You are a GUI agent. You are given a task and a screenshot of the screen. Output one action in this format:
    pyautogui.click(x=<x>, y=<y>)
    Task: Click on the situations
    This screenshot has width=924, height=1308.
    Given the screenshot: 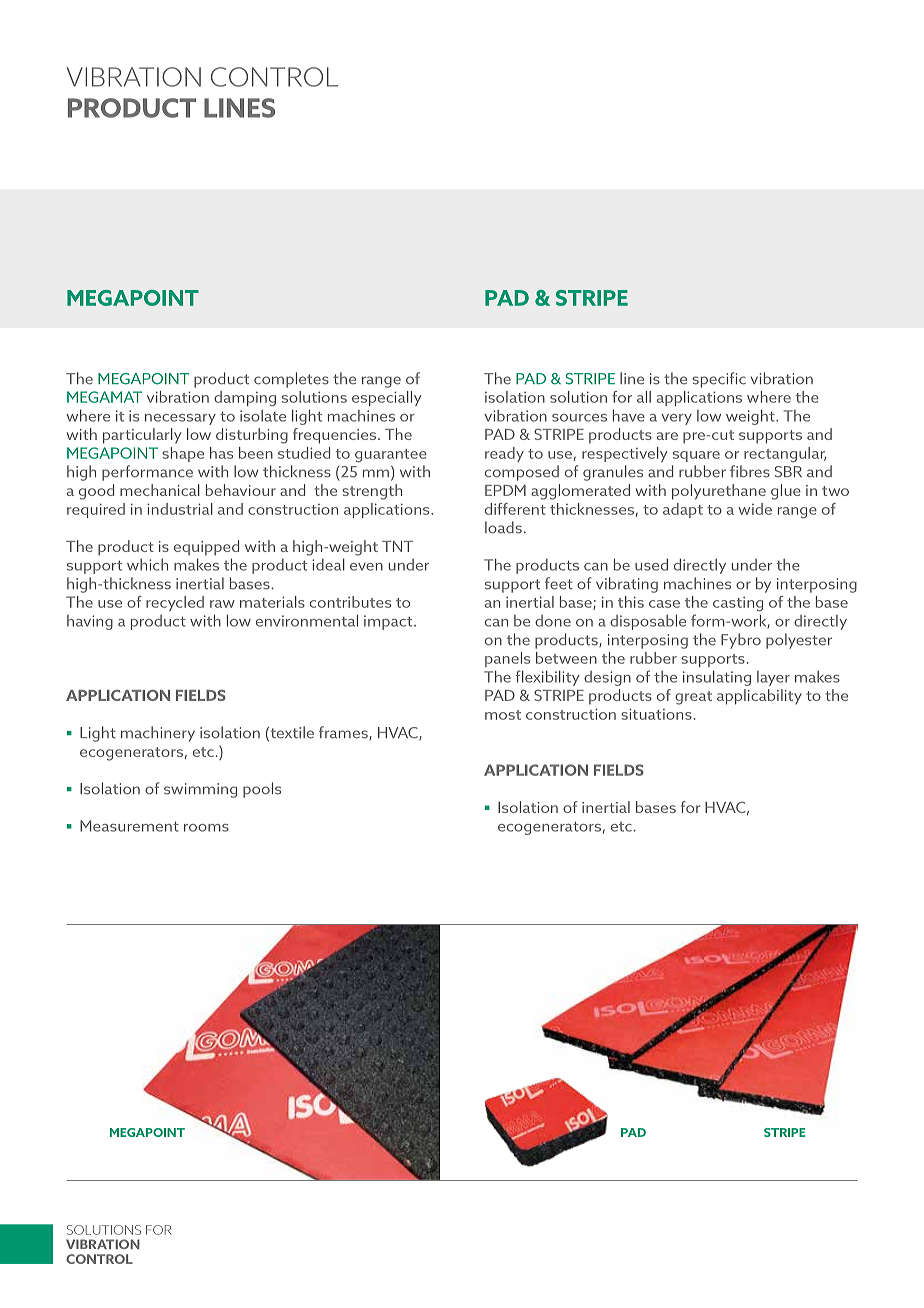 What is the action you would take?
    pyautogui.click(x=656, y=714)
